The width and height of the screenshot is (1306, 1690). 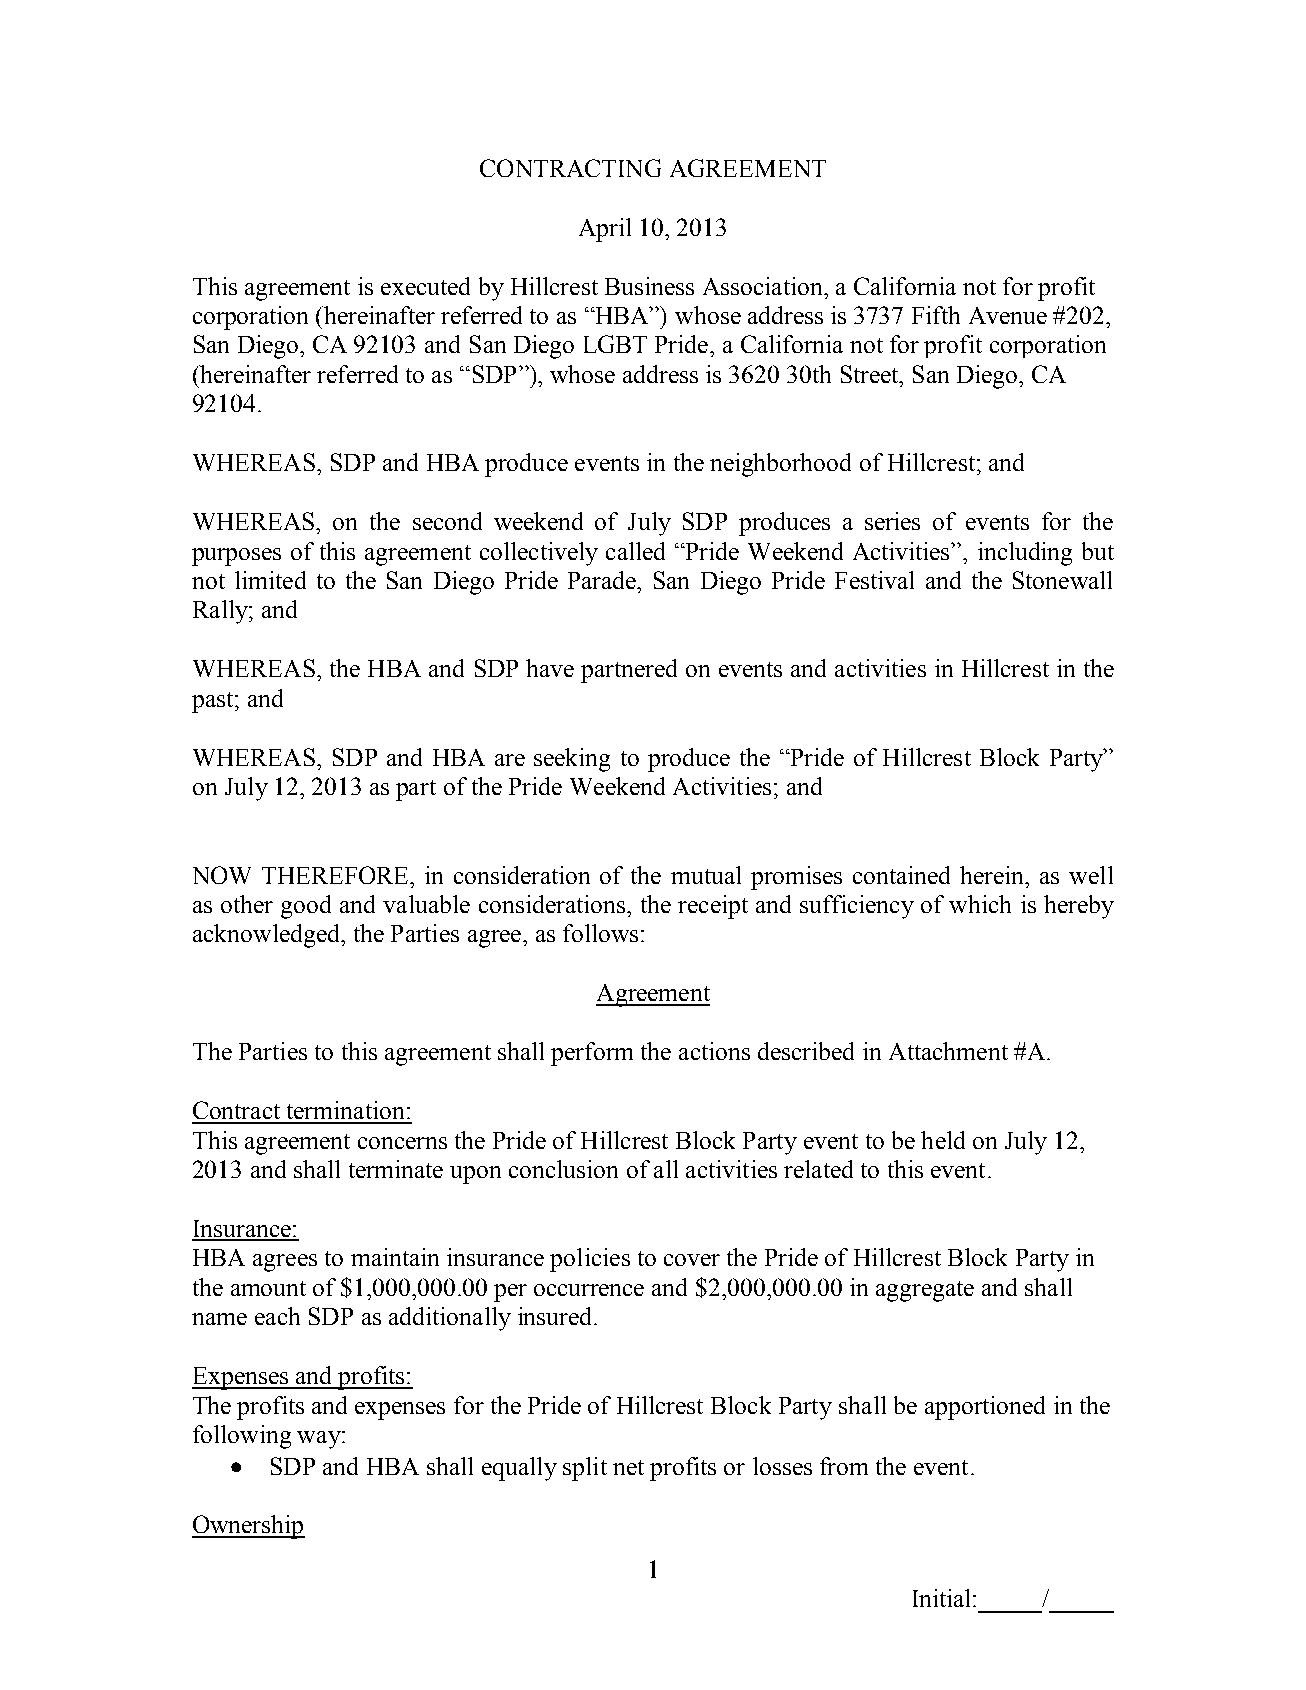 What do you see at coordinates (943, 1140) in the screenshot?
I see `held` at bounding box center [943, 1140].
